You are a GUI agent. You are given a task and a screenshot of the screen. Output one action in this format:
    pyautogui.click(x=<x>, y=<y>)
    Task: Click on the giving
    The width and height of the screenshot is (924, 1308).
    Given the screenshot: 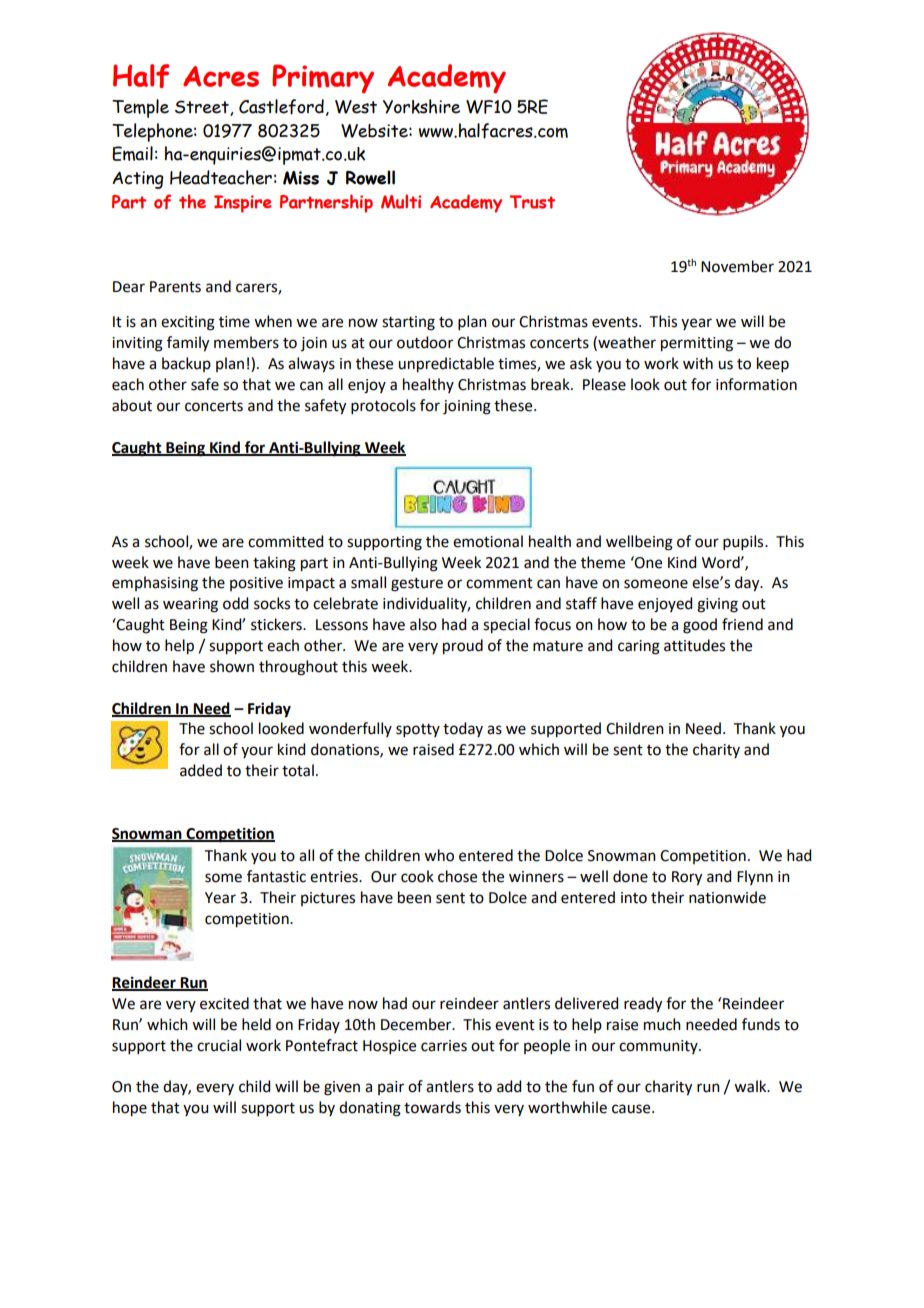 What is the action you would take?
    pyautogui.click(x=717, y=605)
